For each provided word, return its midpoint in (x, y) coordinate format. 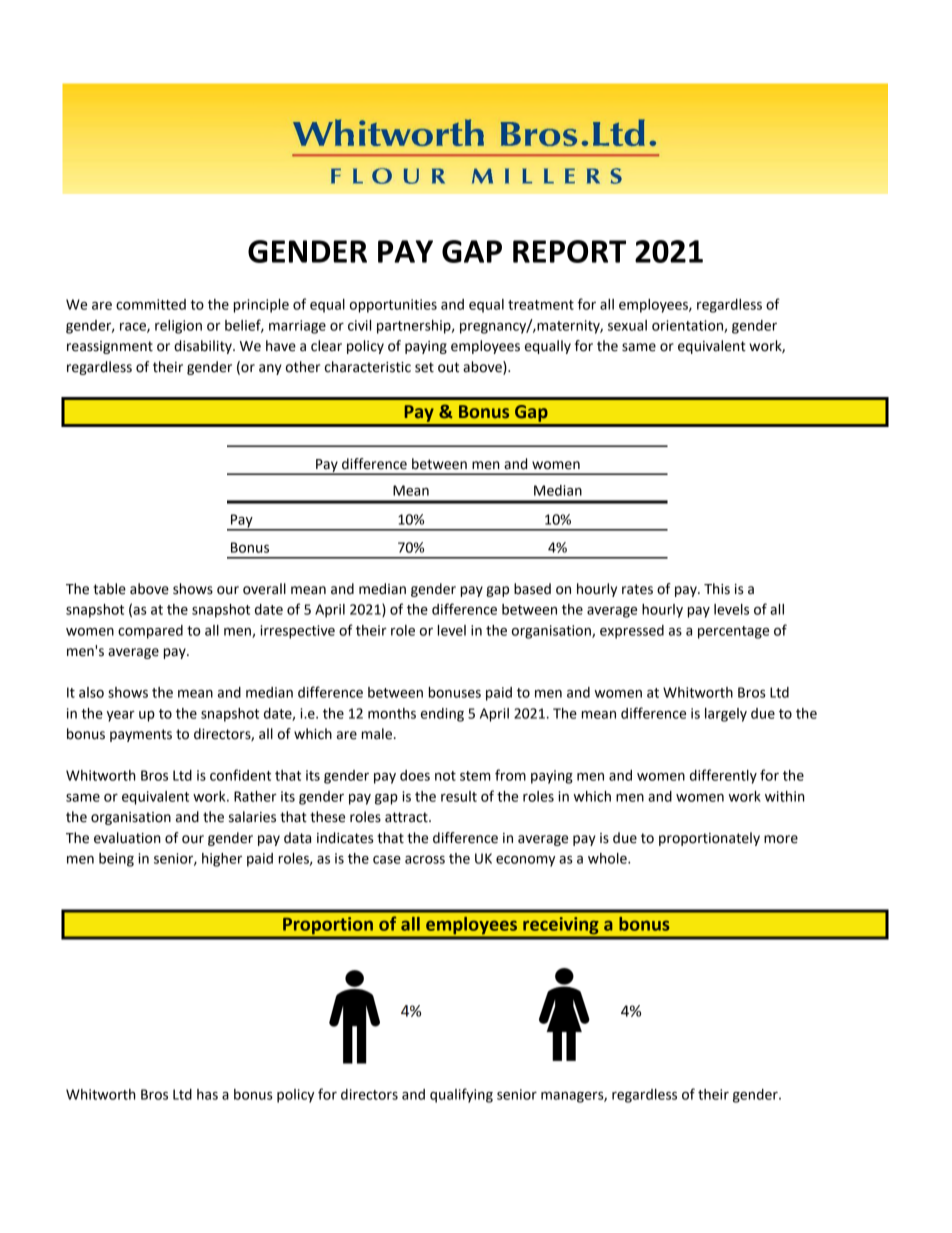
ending (442, 715)
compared (150, 632)
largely (726, 715)
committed (151, 304)
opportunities (393, 306)
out (448, 367)
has (207, 1094)
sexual (627, 325)
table (109, 589)
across (425, 860)
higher (222, 860)
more (781, 839)
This (717, 589)
